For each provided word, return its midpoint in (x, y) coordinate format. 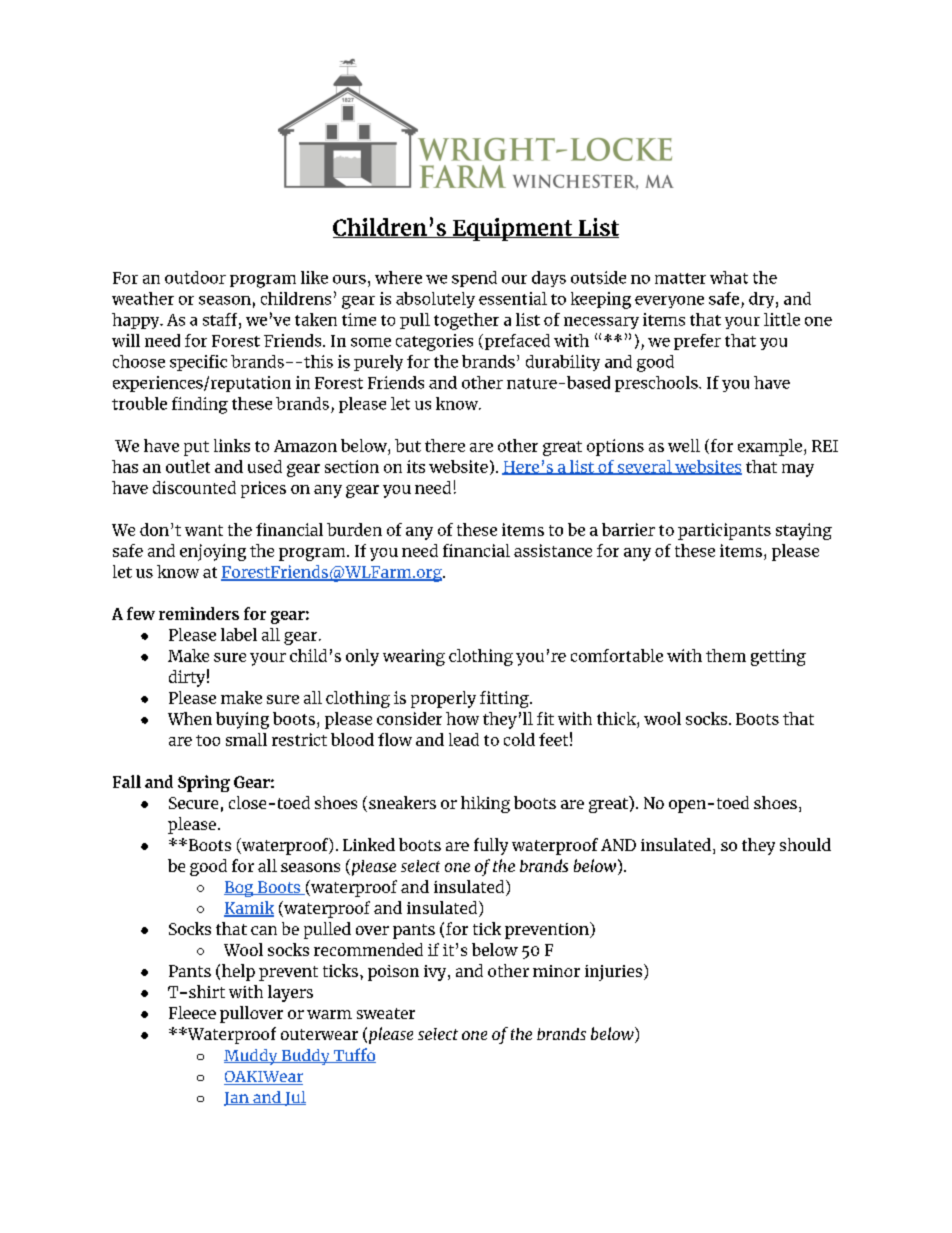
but (408, 445)
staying (804, 531)
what (729, 277)
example (770, 447)
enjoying (213, 552)
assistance (553, 550)
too (208, 740)
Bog (240, 889)
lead (464, 739)
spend (474, 279)
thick (617, 718)
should (805, 844)
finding (200, 405)
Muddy (252, 1057)
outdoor (195, 277)
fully (491, 846)
